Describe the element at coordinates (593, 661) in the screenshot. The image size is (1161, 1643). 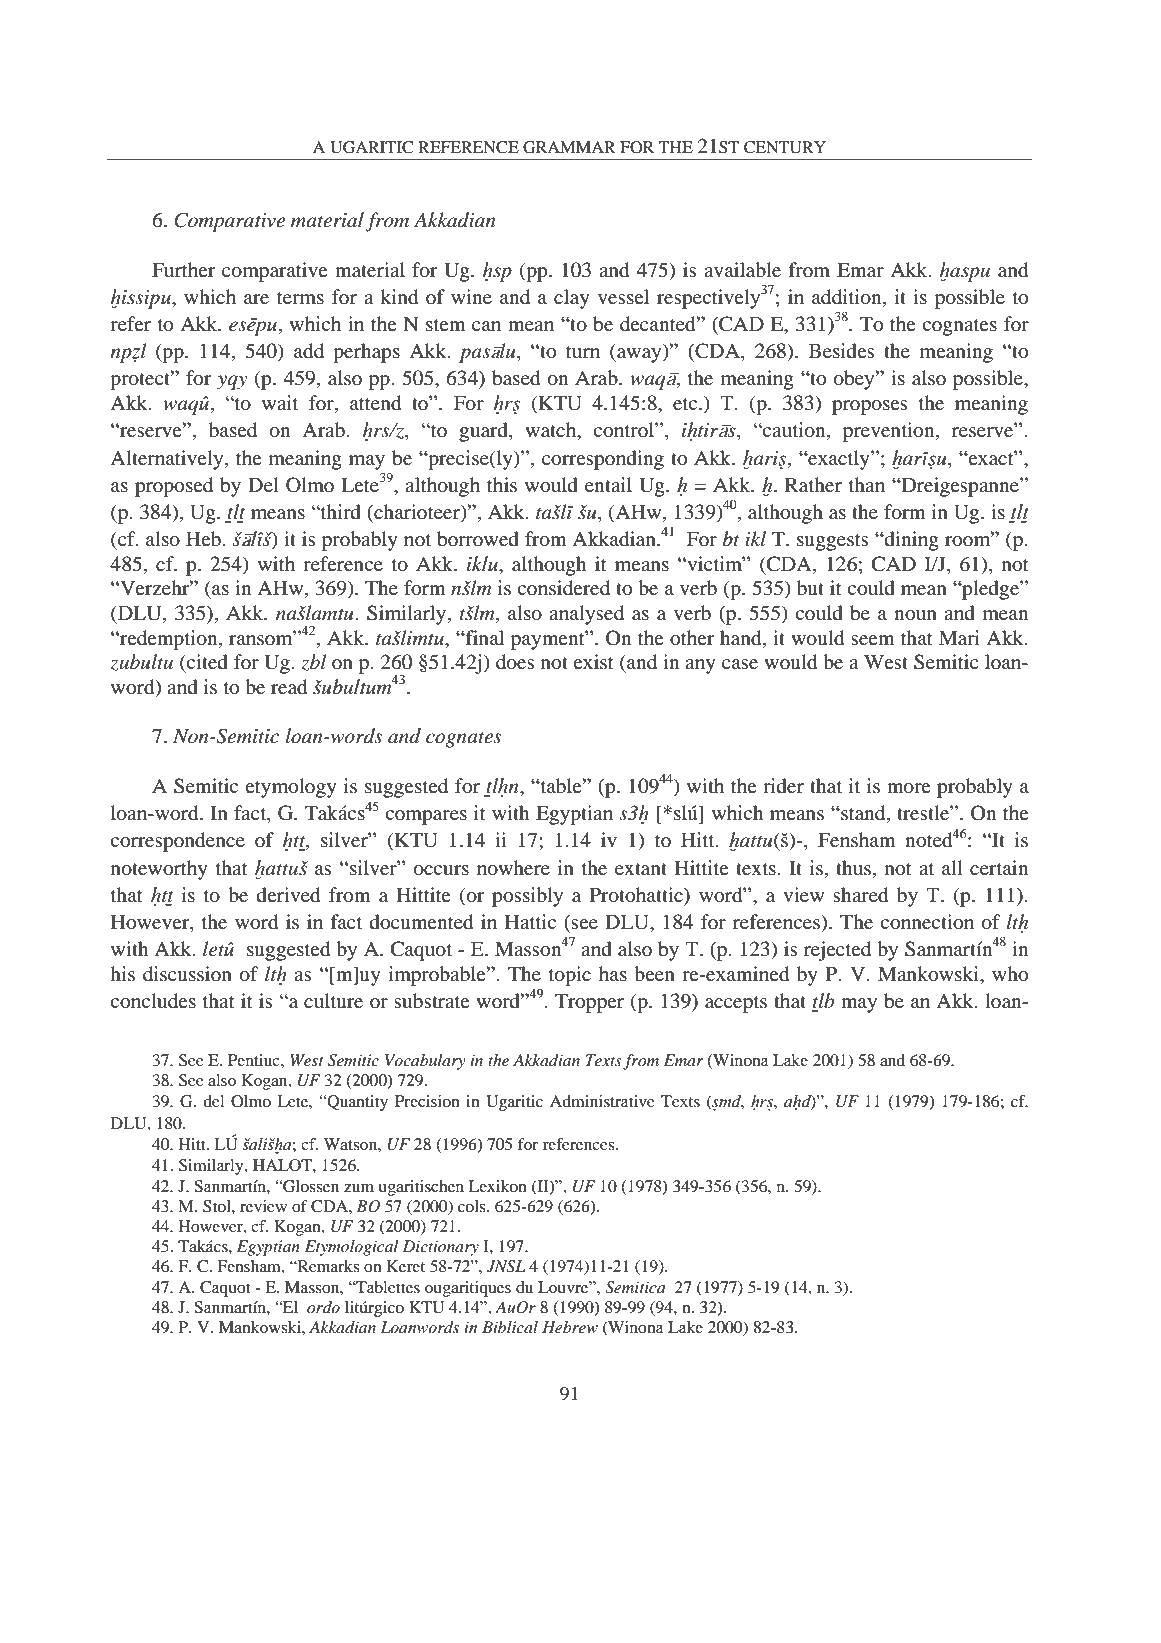
I see `exist` at that location.
